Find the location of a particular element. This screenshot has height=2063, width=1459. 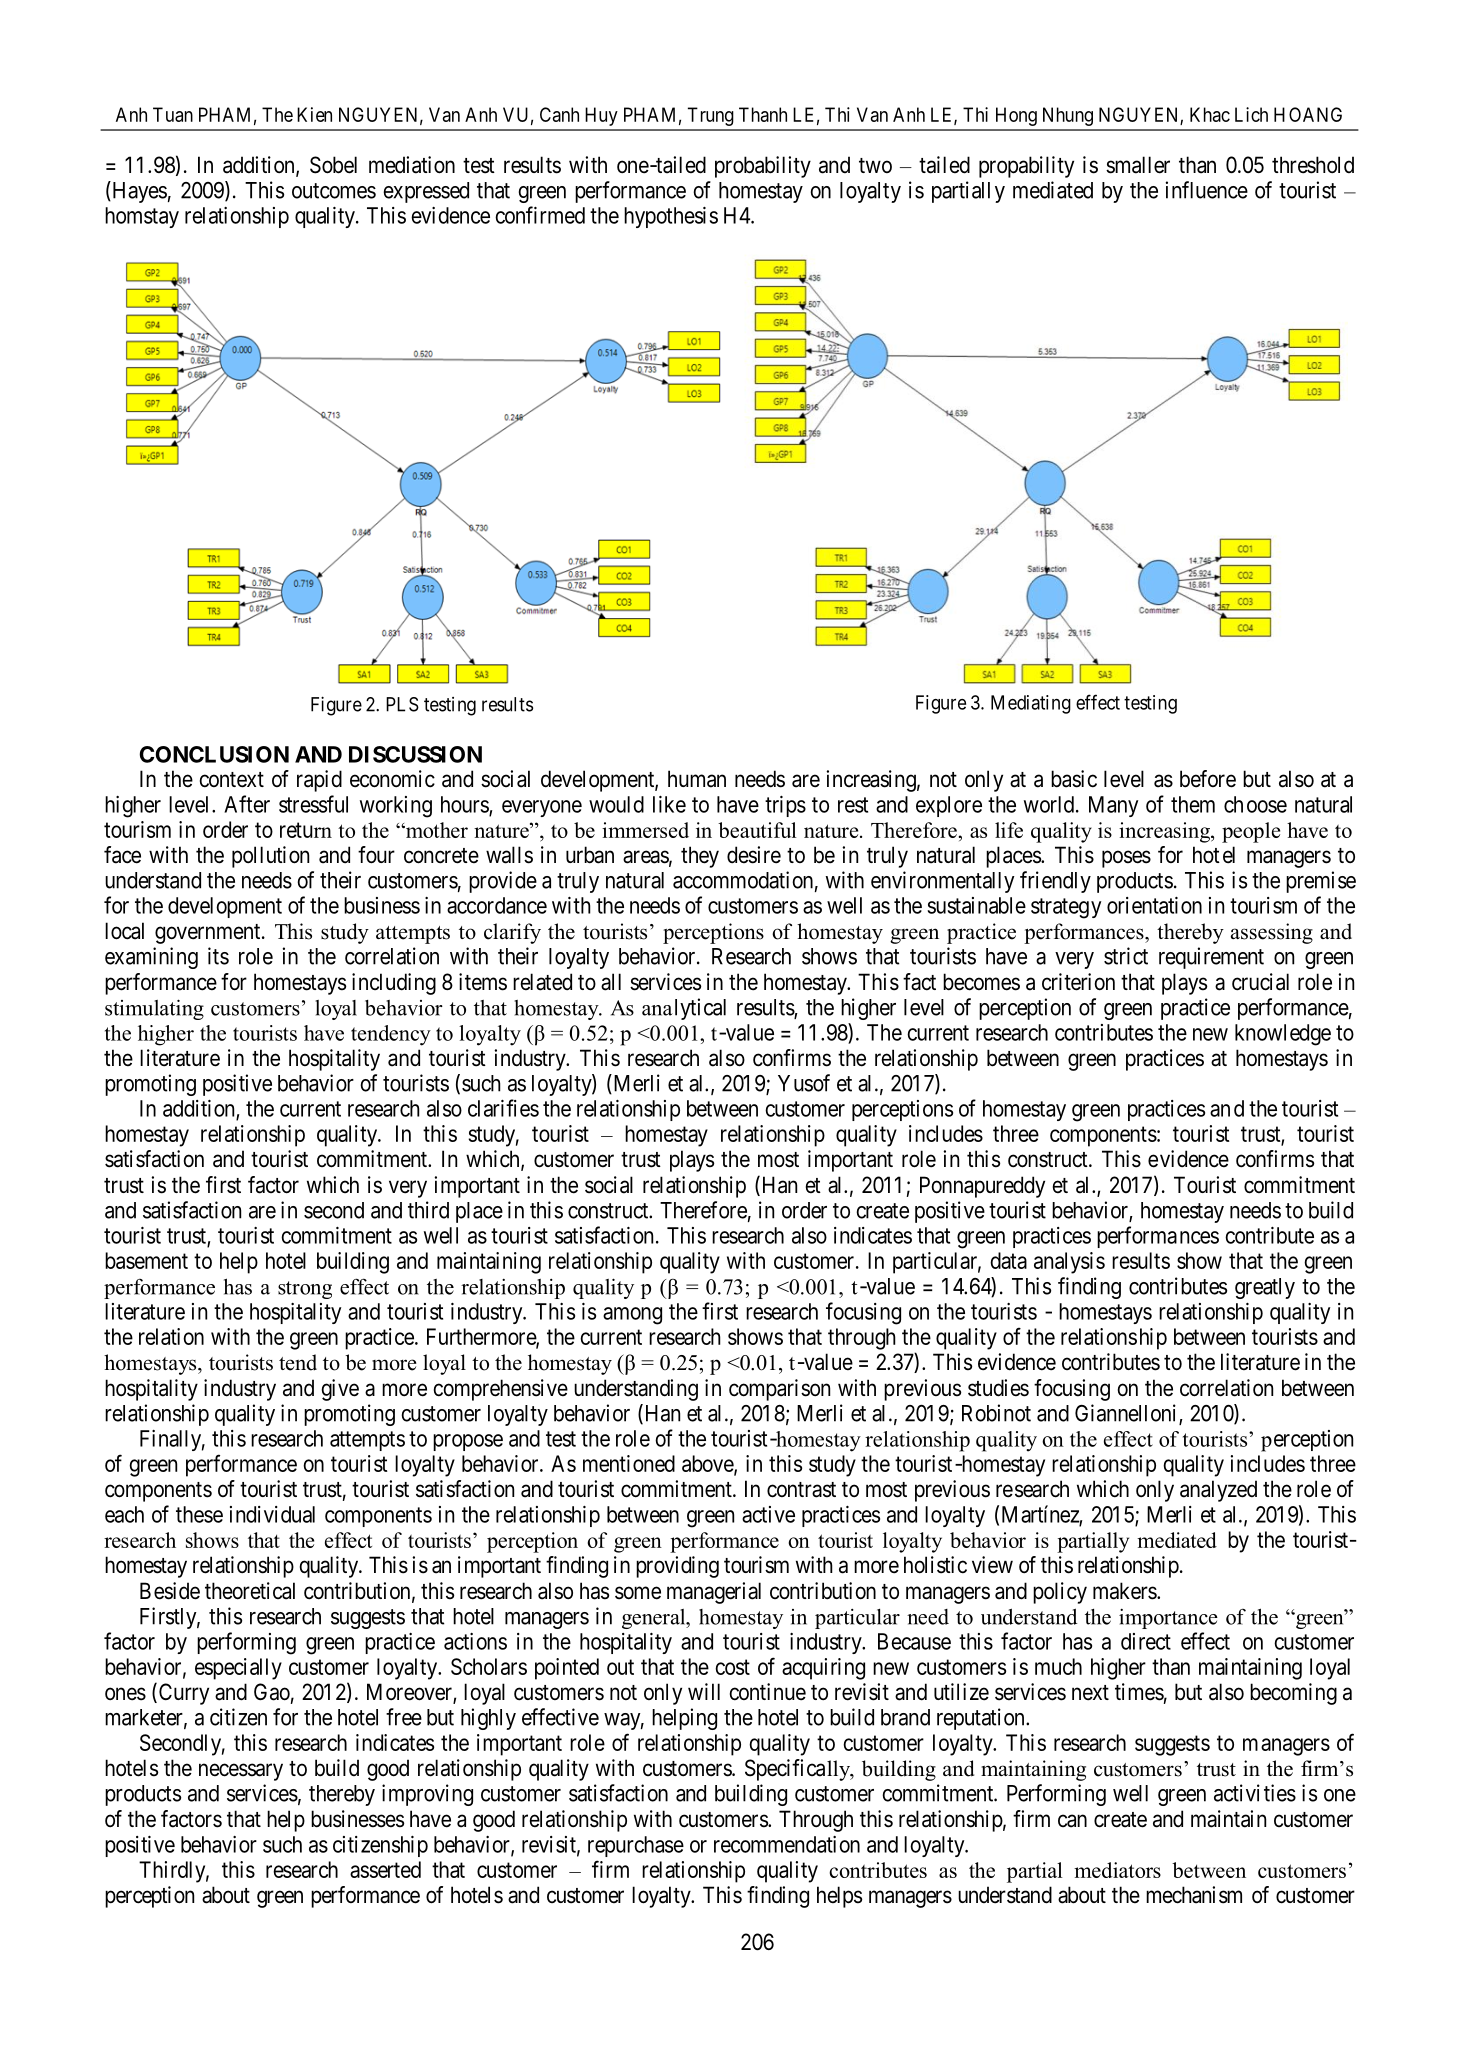

recommendation is located at coordinates (787, 1844).
